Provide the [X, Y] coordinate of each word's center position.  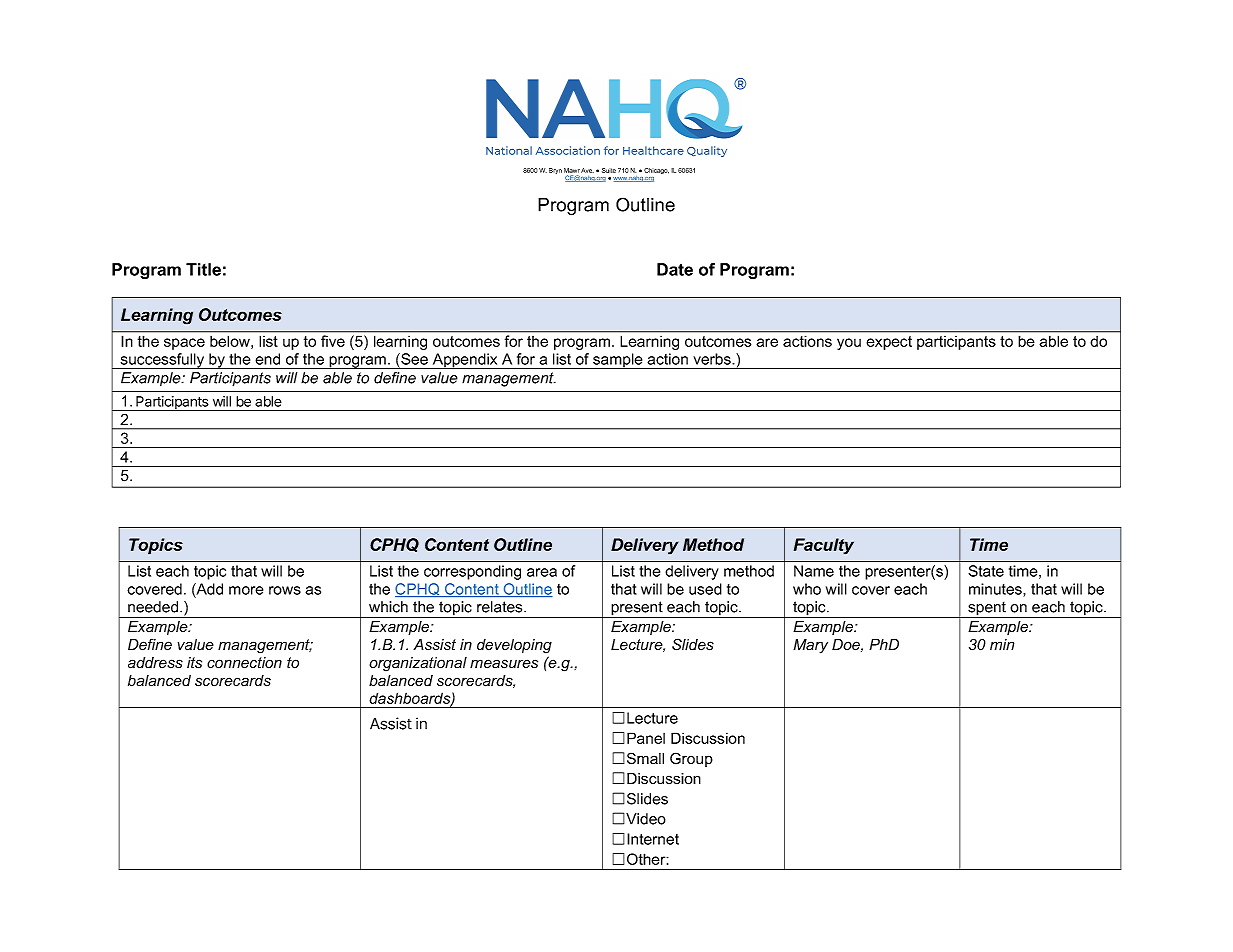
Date [675, 269]
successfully [163, 361]
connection [244, 663]
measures [504, 664]
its [194, 663]
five [333, 341]
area [542, 572]
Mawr [572, 170]
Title [203, 269]
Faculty [824, 546]
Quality [707, 151]
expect [889, 343]
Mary [810, 646]
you [849, 344]
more [246, 590]
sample [618, 361]
